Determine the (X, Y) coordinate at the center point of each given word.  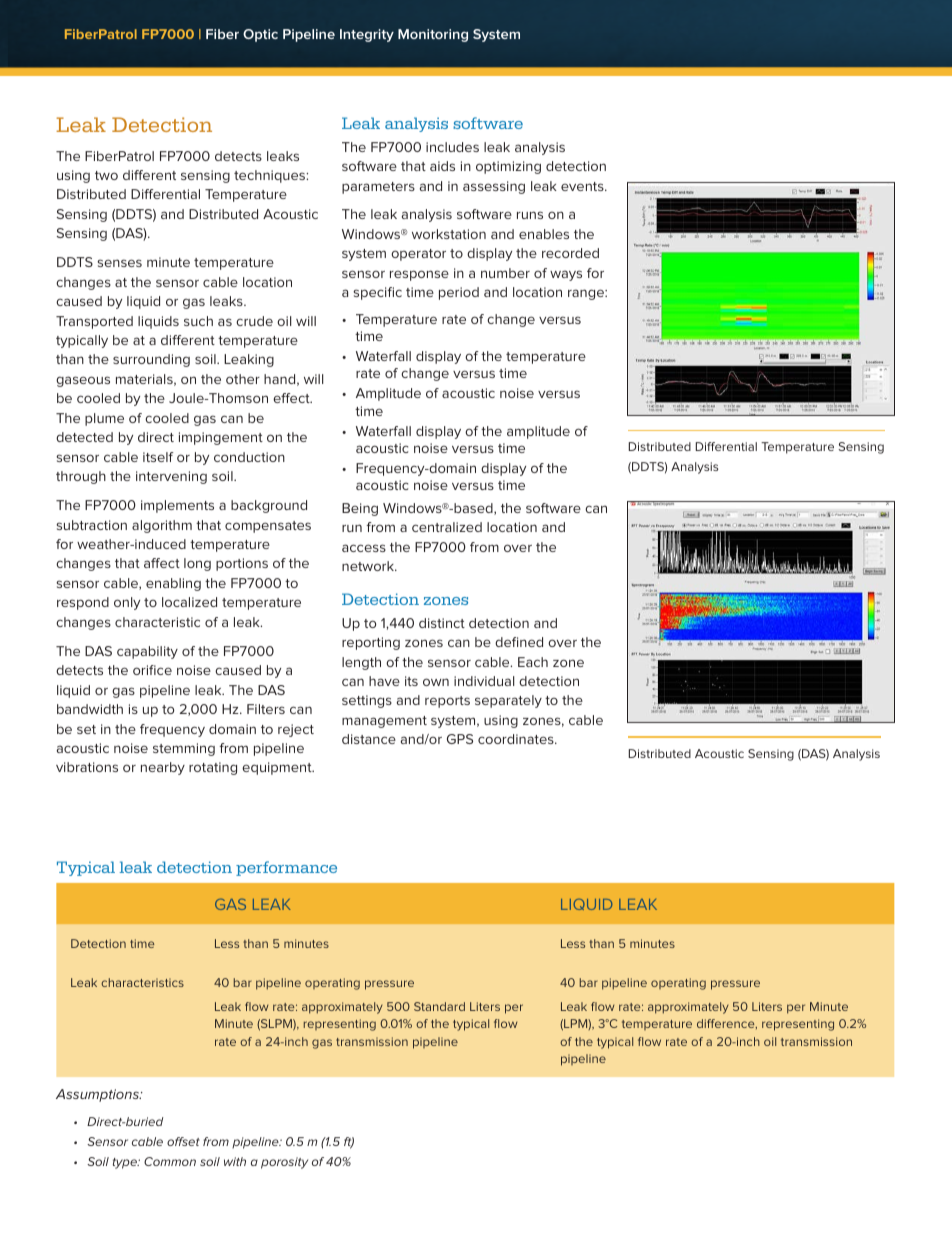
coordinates (517, 739)
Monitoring (433, 35)
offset (183, 1141)
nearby (163, 768)
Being (360, 509)
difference (727, 1024)
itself (158, 457)
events (583, 186)
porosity (284, 1163)
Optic (260, 35)
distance (369, 739)
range (587, 294)
